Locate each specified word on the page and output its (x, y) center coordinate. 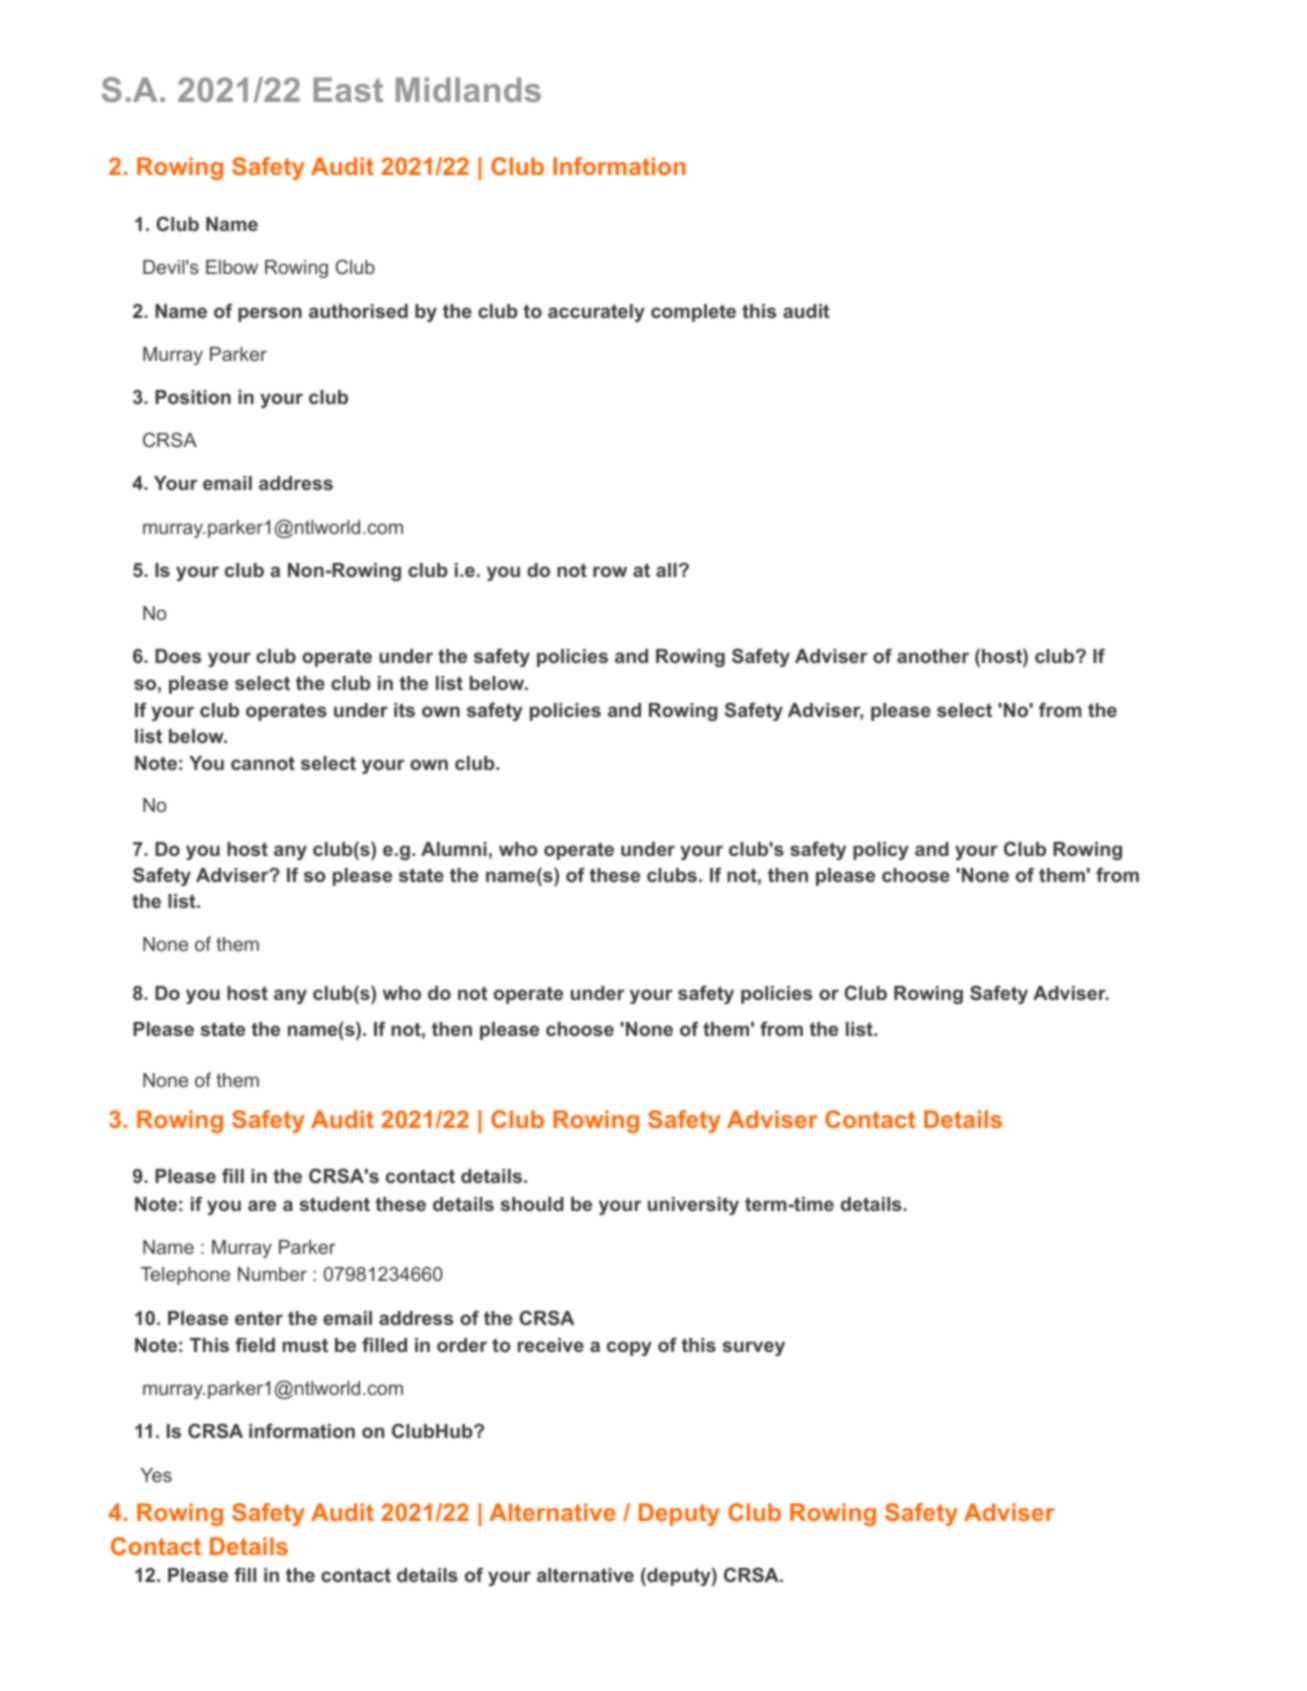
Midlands (468, 89)
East (348, 89)
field (255, 1344)
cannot (263, 763)
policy (881, 851)
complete (693, 313)
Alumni (454, 849)
